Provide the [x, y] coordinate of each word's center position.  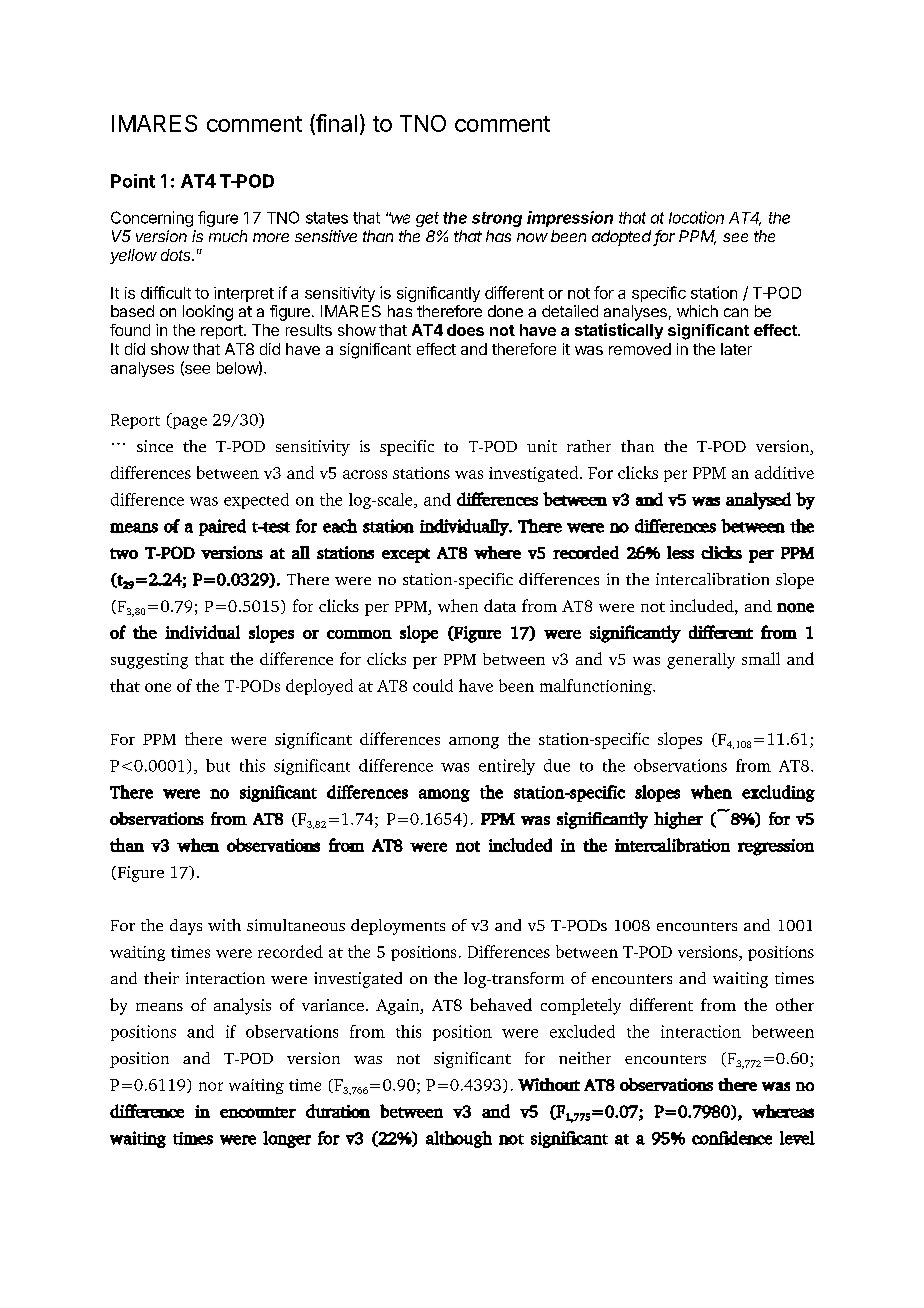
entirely [507, 767]
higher [678, 820]
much [228, 236]
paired [222, 527]
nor [211, 1086]
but [218, 765]
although [459, 1139]
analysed [758, 501]
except [406, 555]
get [427, 219]
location [696, 217]
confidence [732, 1138]
